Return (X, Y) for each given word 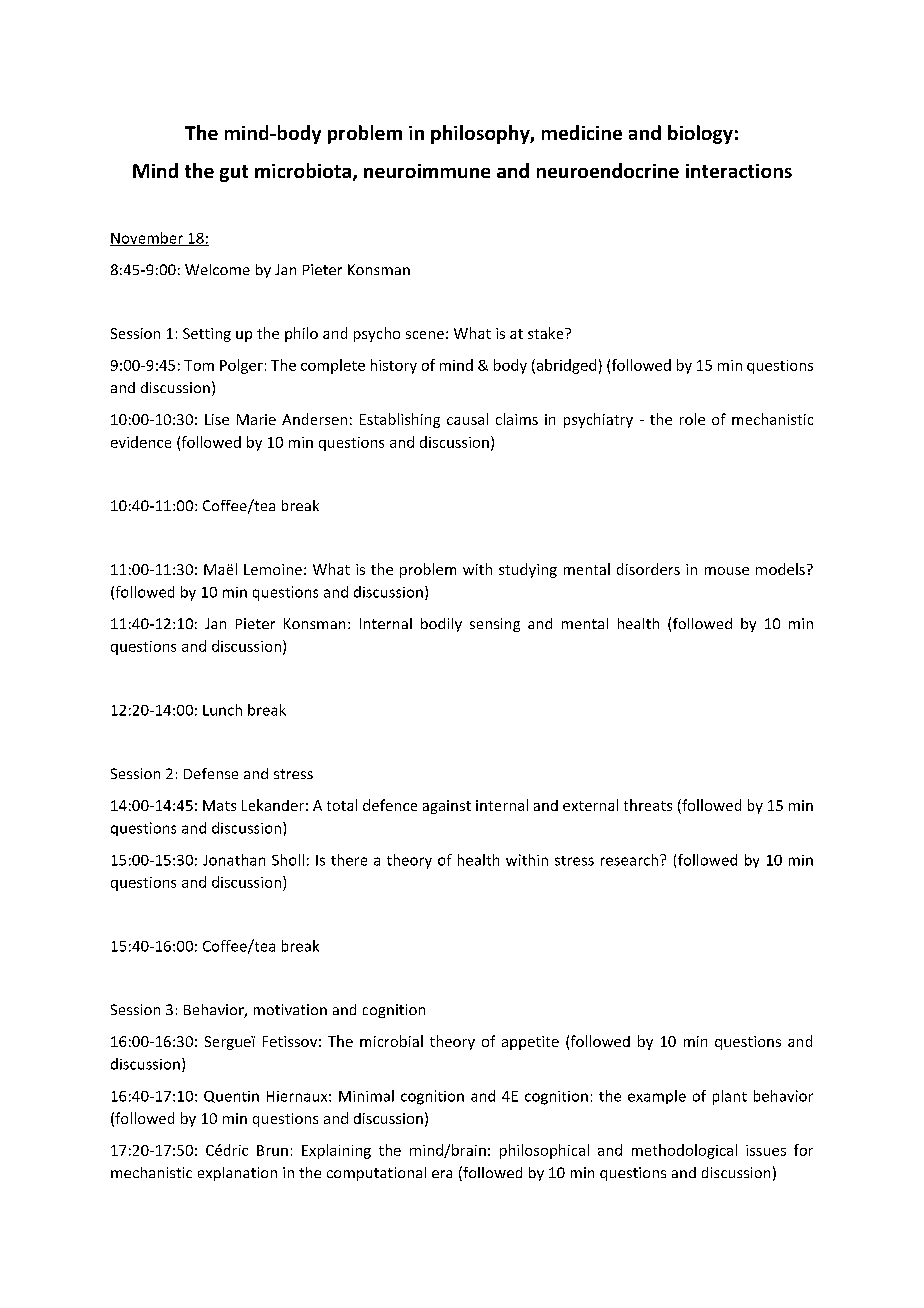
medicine (582, 132)
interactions (739, 171)
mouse (727, 571)
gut (234, 173)
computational (376, 1174)
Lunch (222, 710)
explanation (237, 1174)
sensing (495, 625)
